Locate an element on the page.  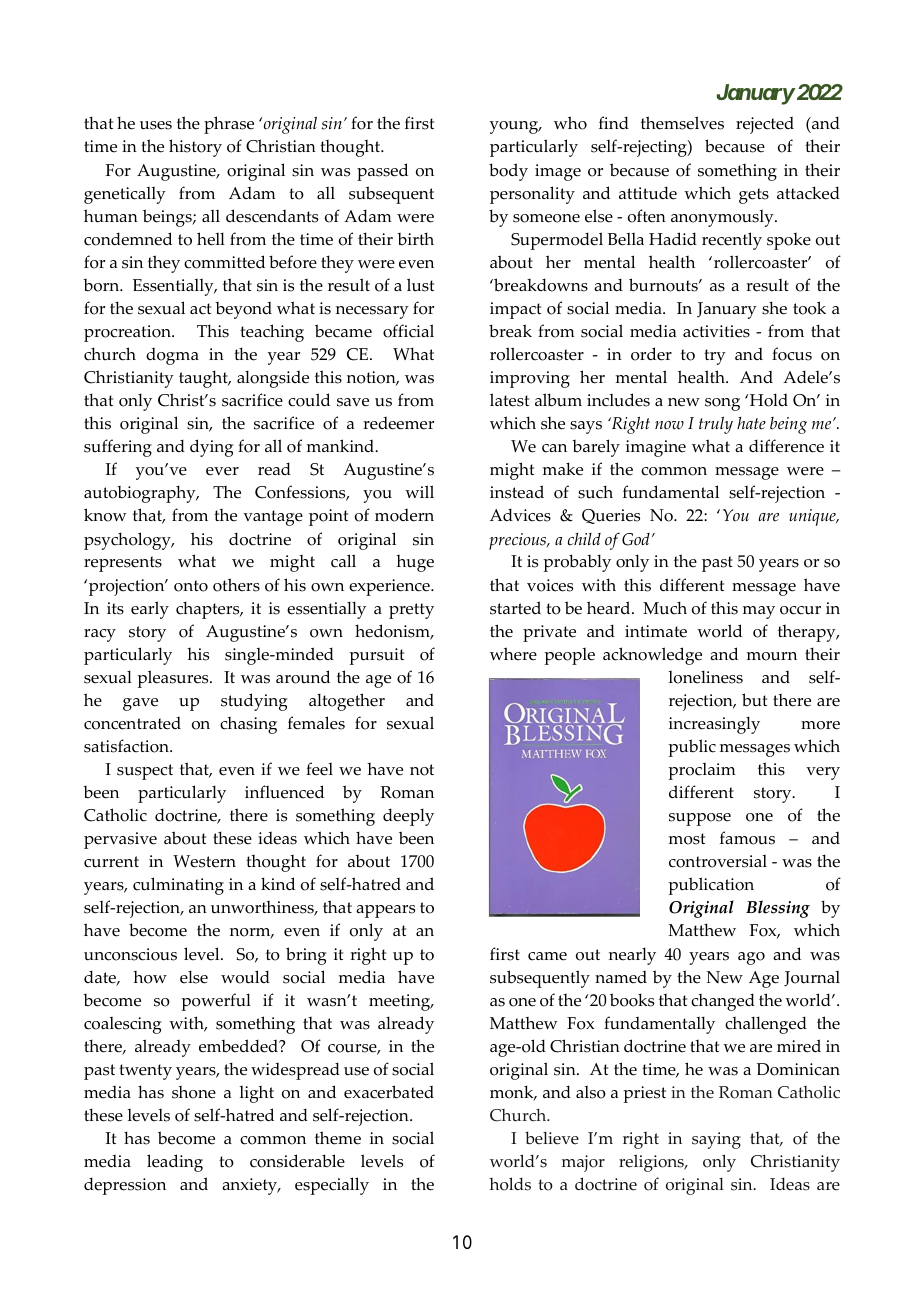
difference is located at coordinates (786, 446).
